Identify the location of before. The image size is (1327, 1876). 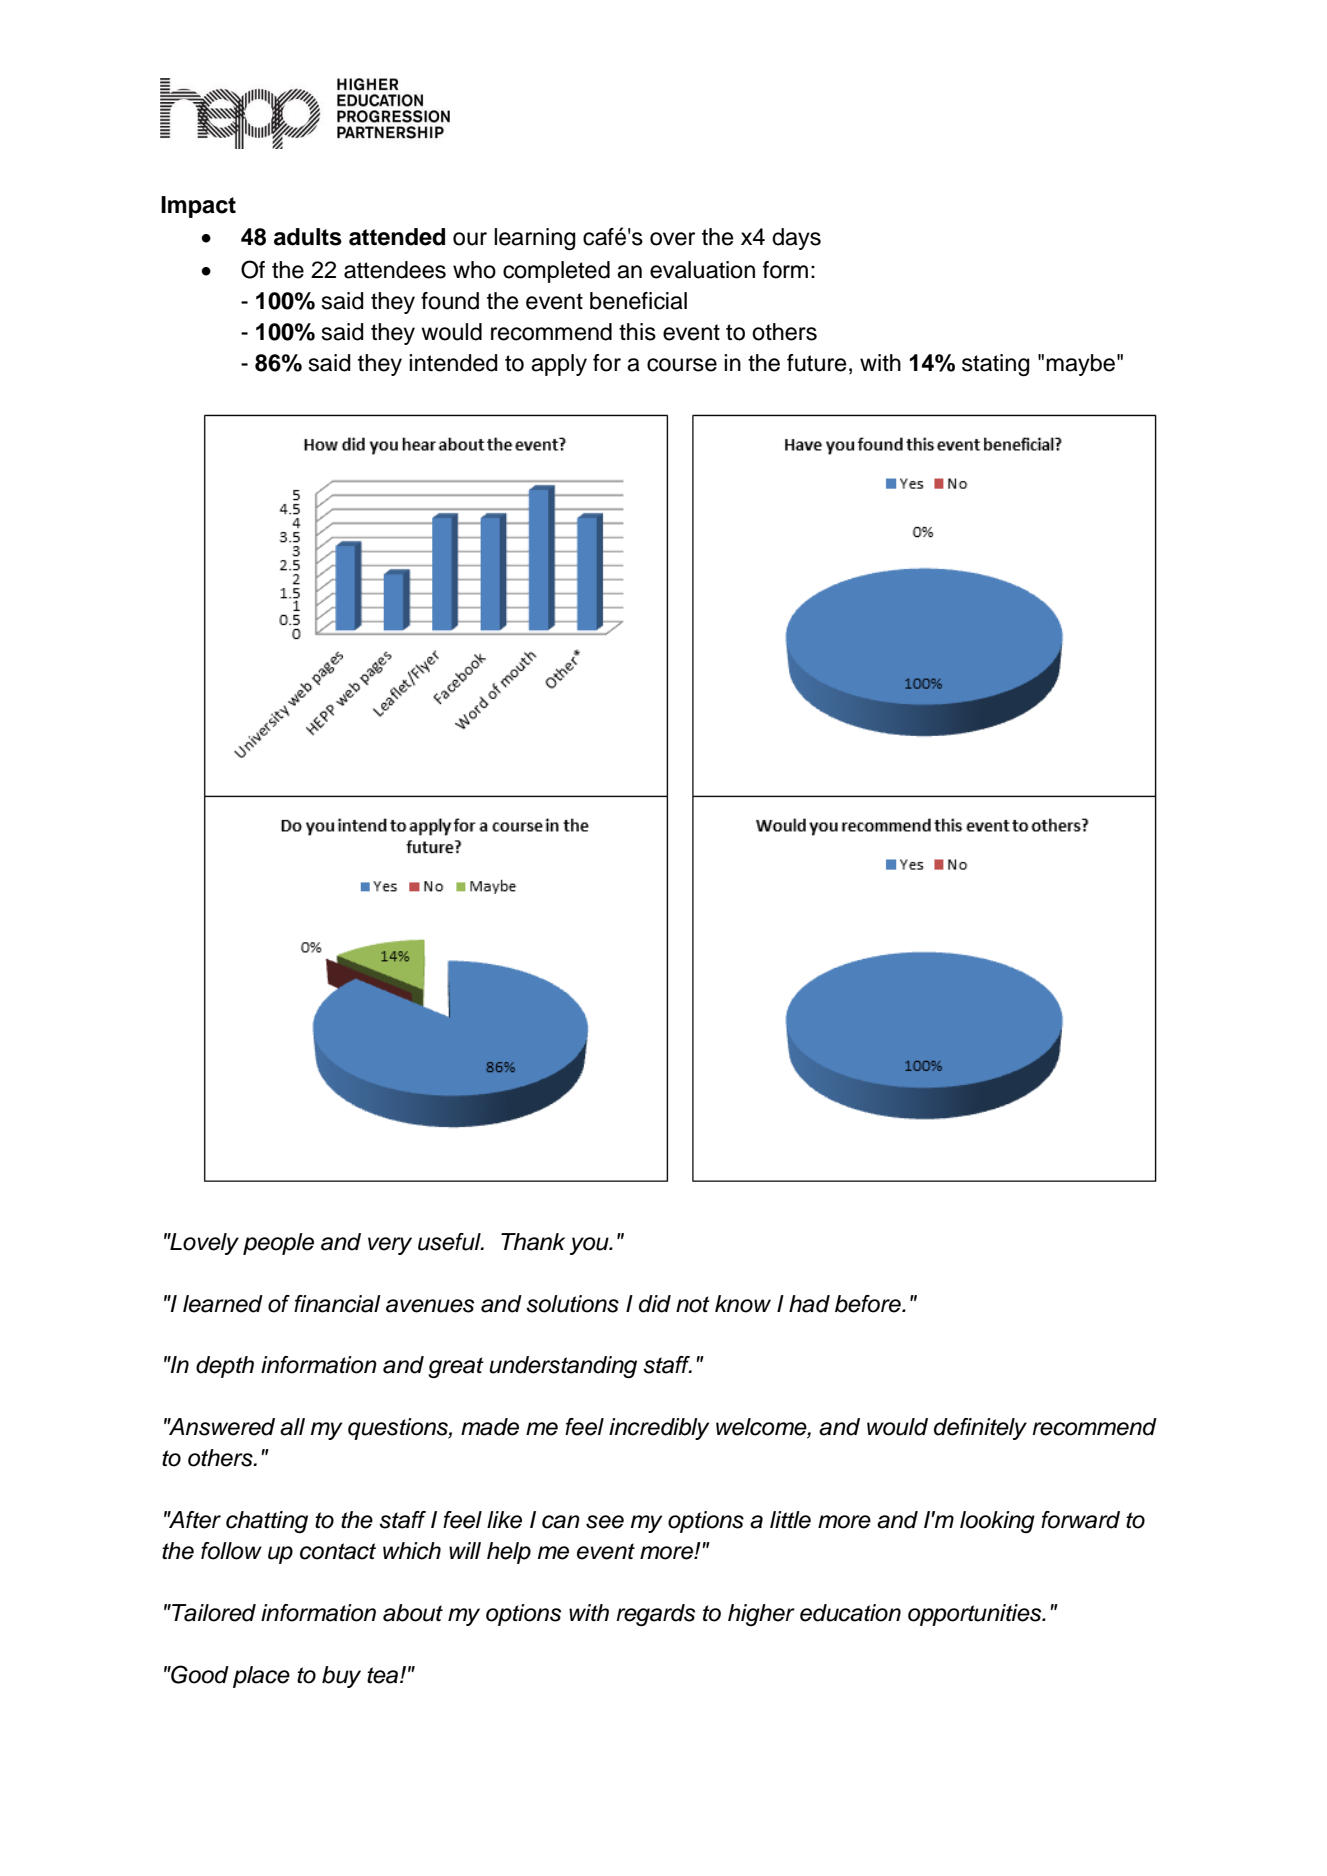
(869, 1304).
